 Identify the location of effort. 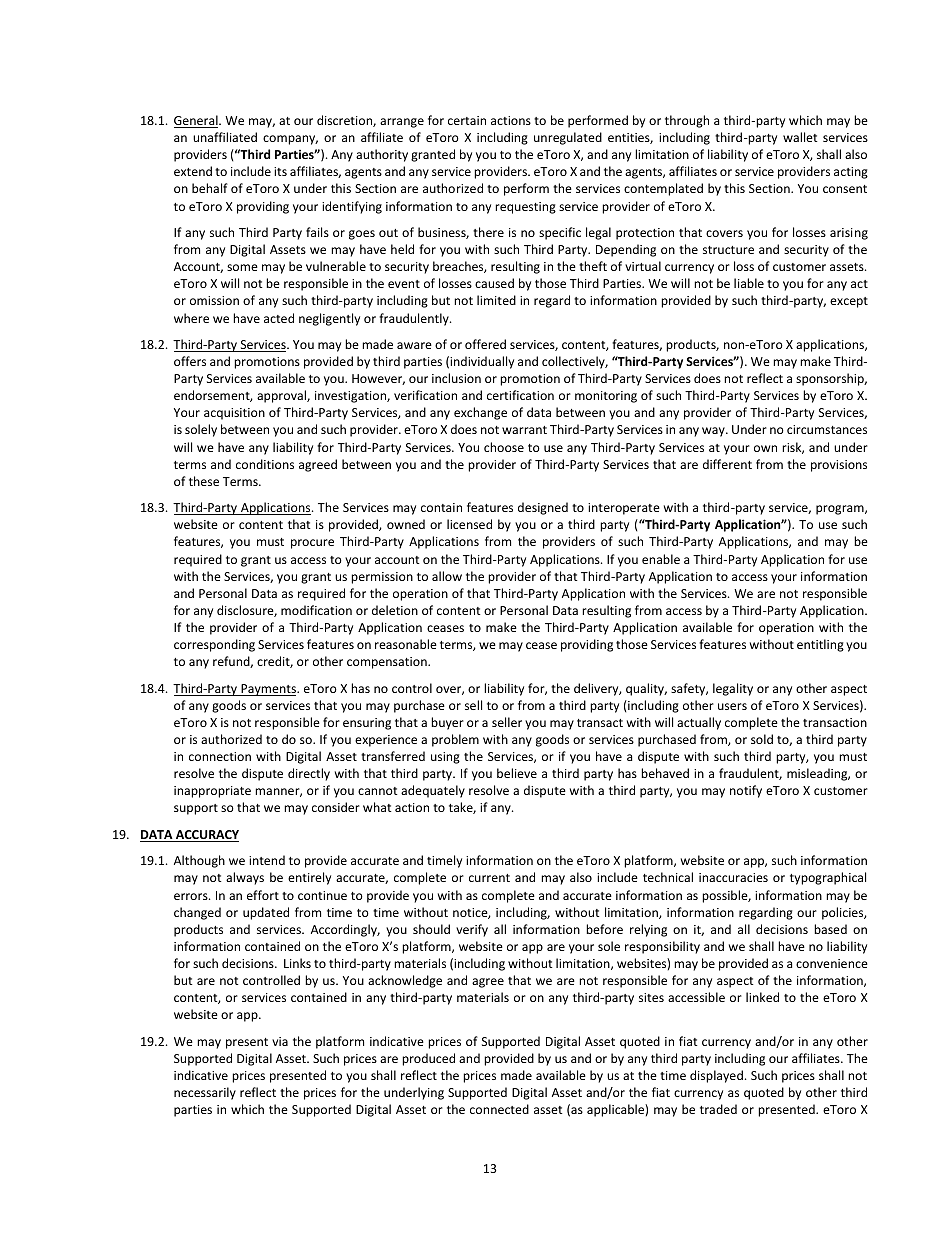
(263, 895).
